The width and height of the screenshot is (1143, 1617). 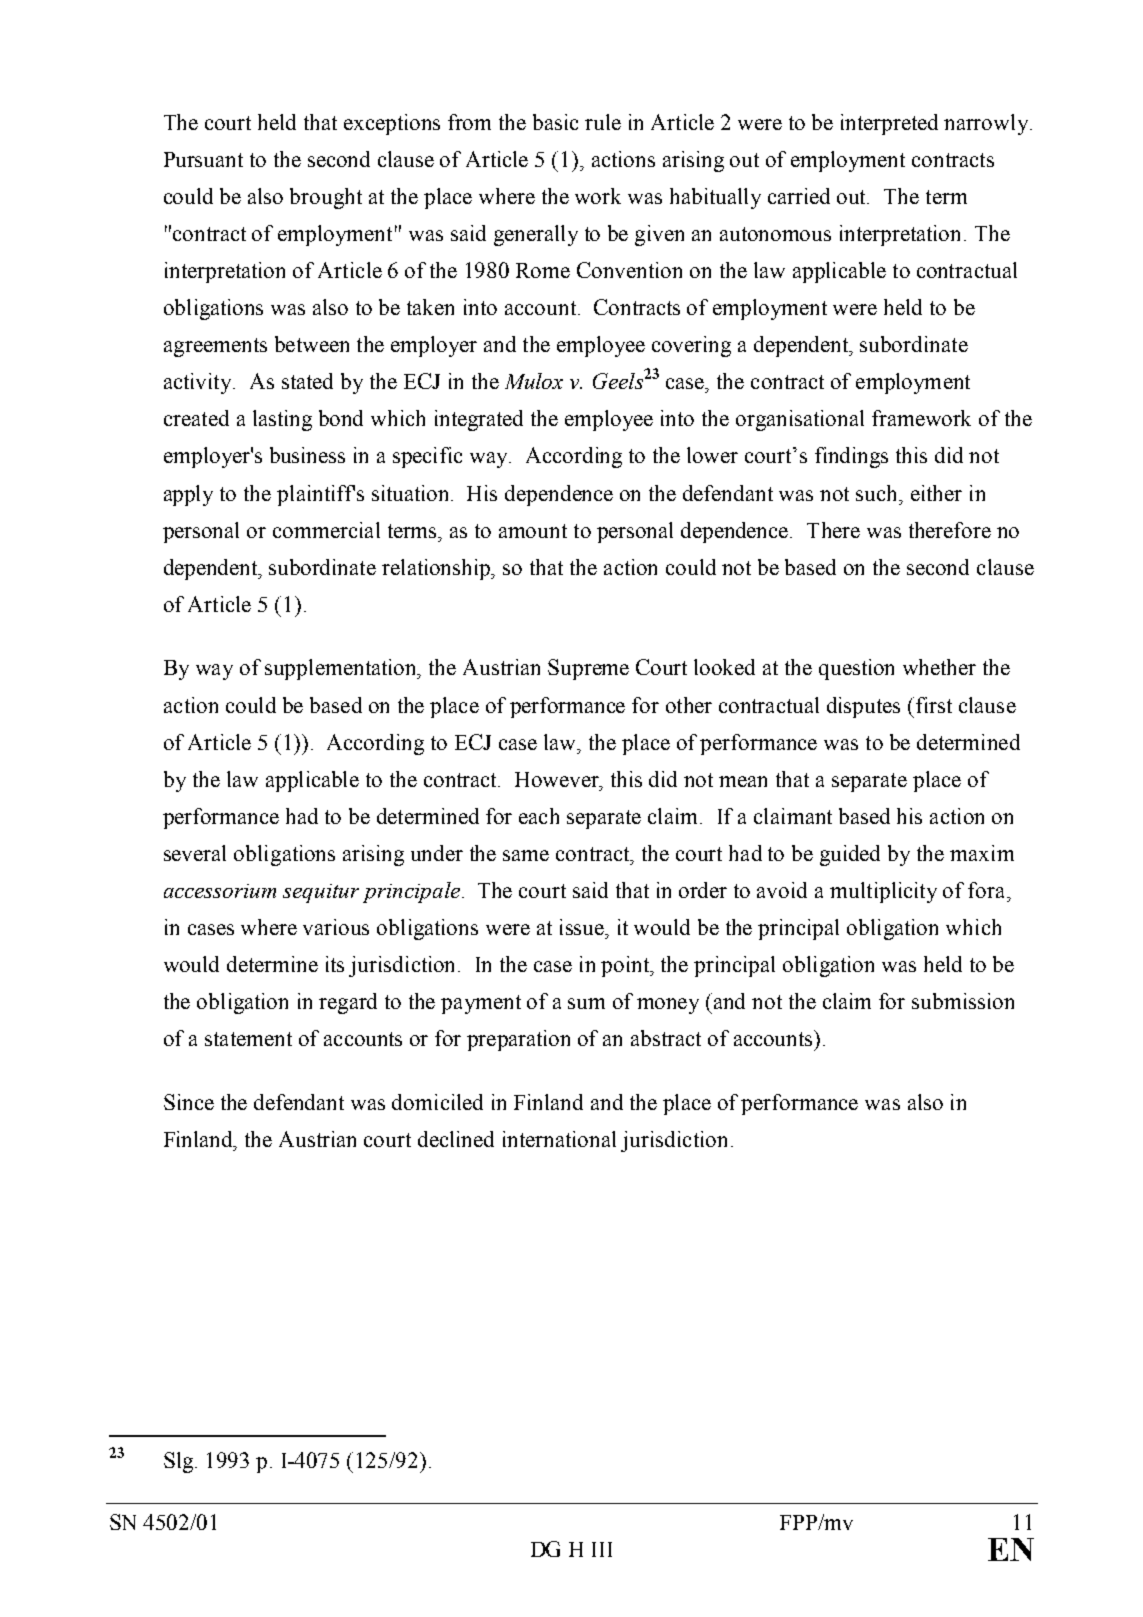 What do you see at coordinates (603, 122) in the screenshot?
I see `rule` at bounding box center [603, 122].
